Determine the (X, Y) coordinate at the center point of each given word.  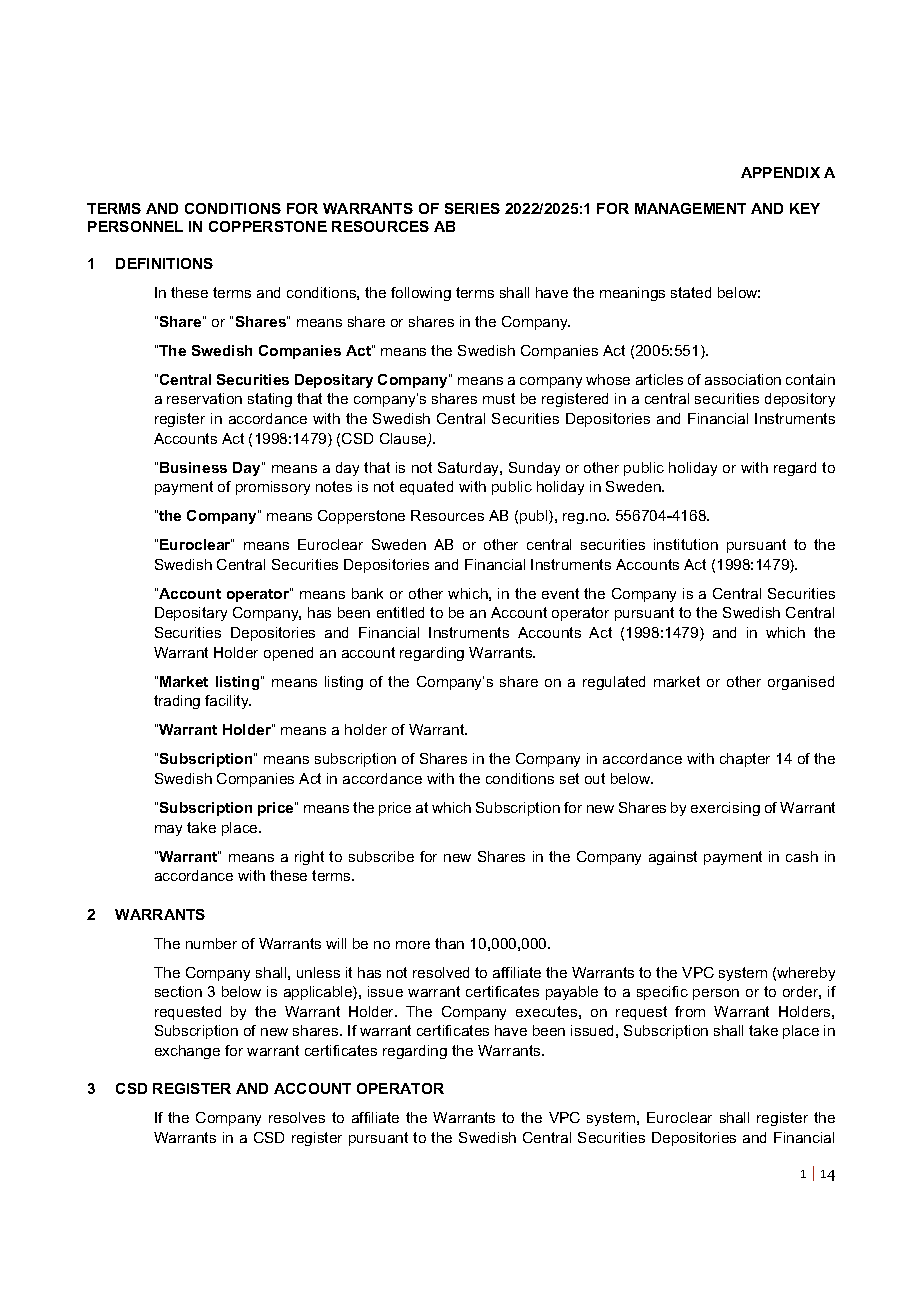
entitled (400, 612)
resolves (297, 1117)
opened (288, 654)
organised (801, 683)
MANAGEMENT (690, 208)
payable (572, 993)
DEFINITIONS (164, 263)
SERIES (472, 208)
